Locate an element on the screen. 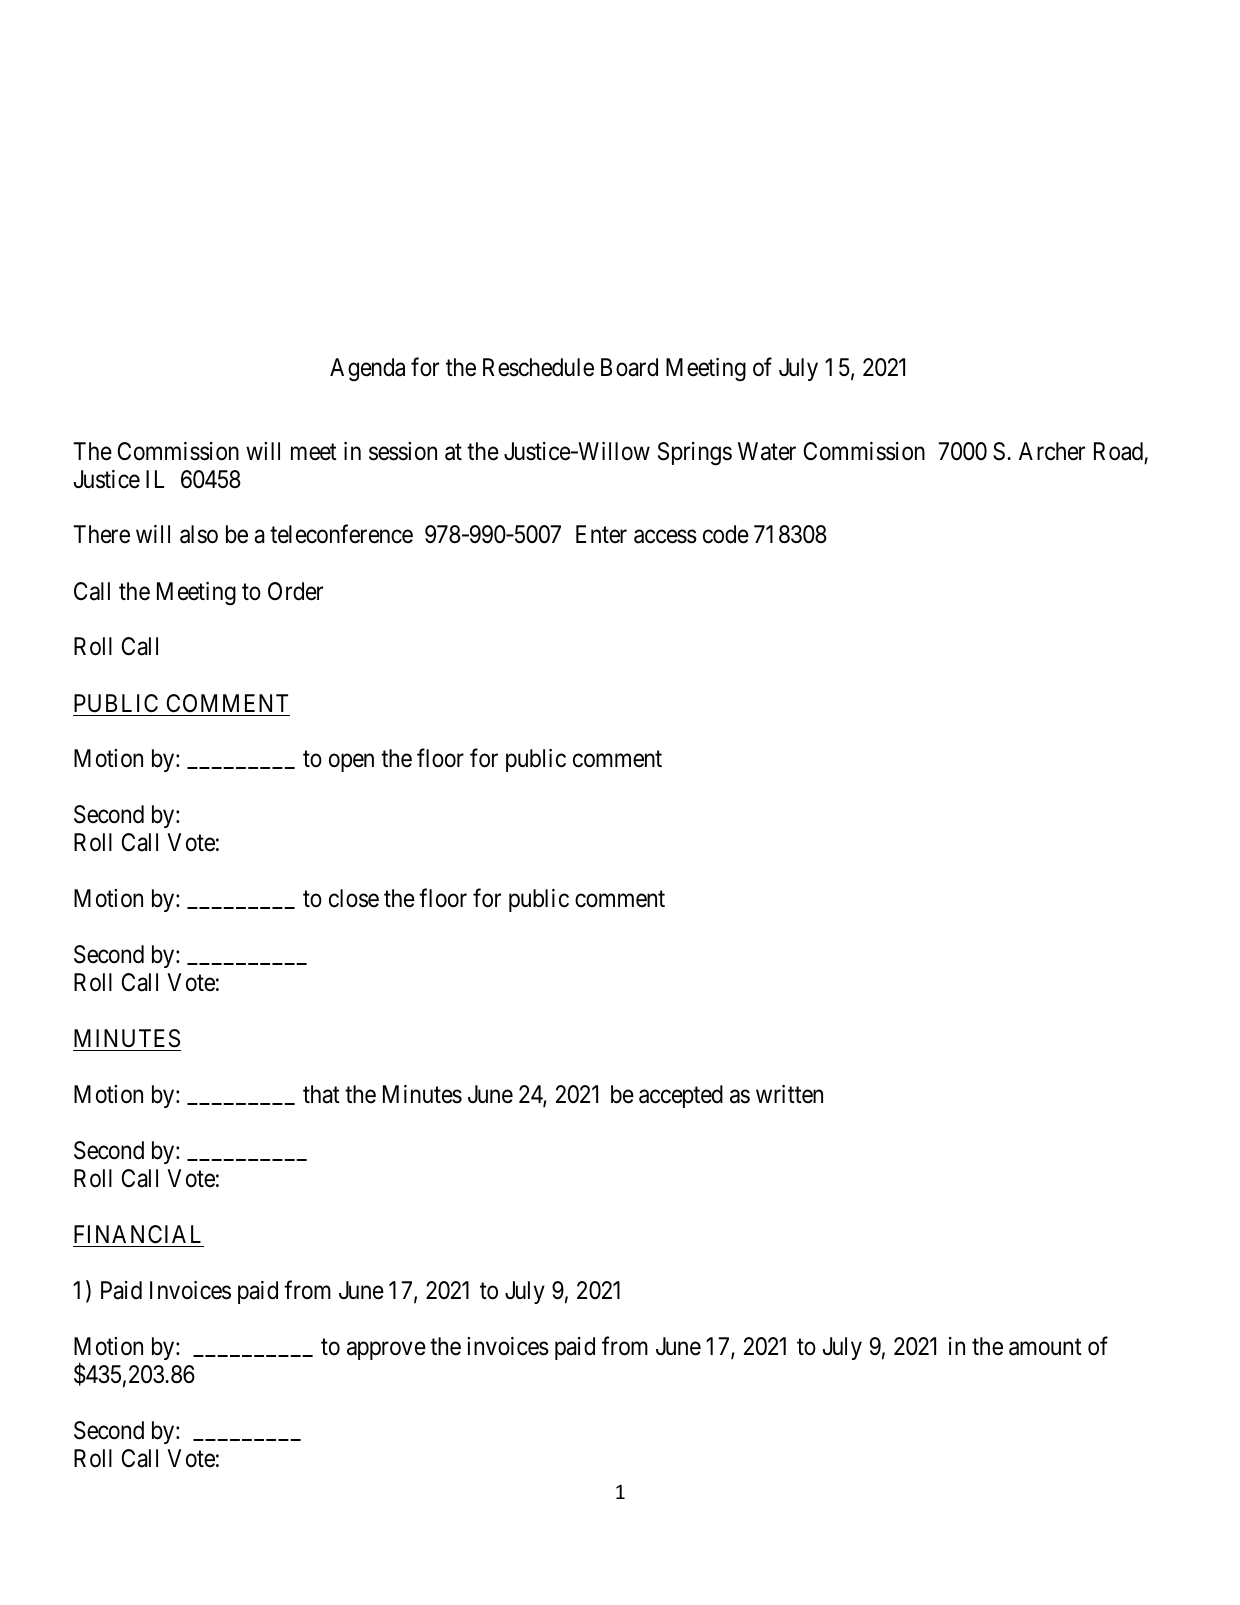 This screenshot has height=1605, width=1240. Agenda is located at coordinates (367, 370).
